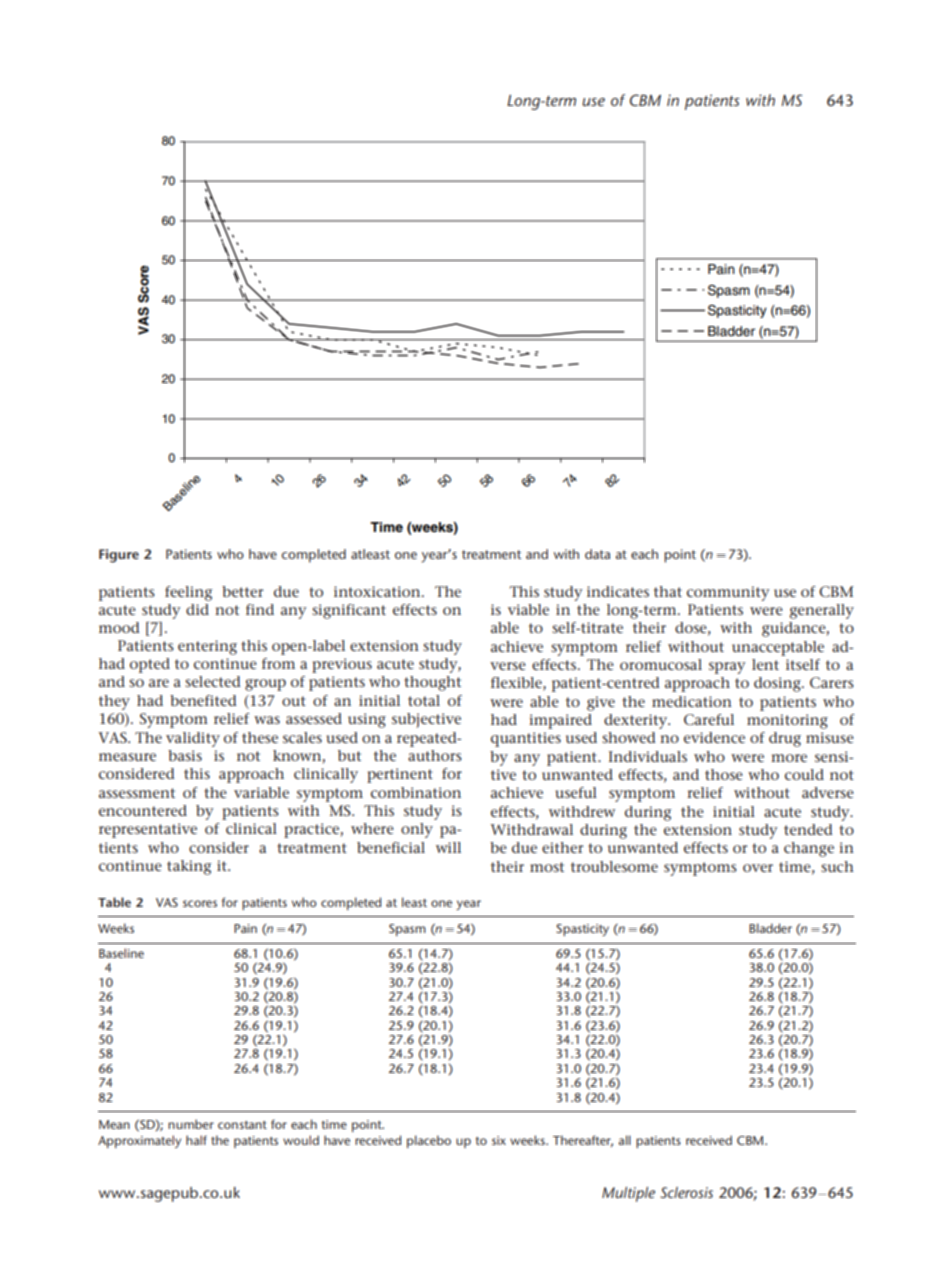 This image has height=1271, width=952. What do you see at coordinates (758, 868) in the image?
I see `over` at bounding box center [758, 868].
